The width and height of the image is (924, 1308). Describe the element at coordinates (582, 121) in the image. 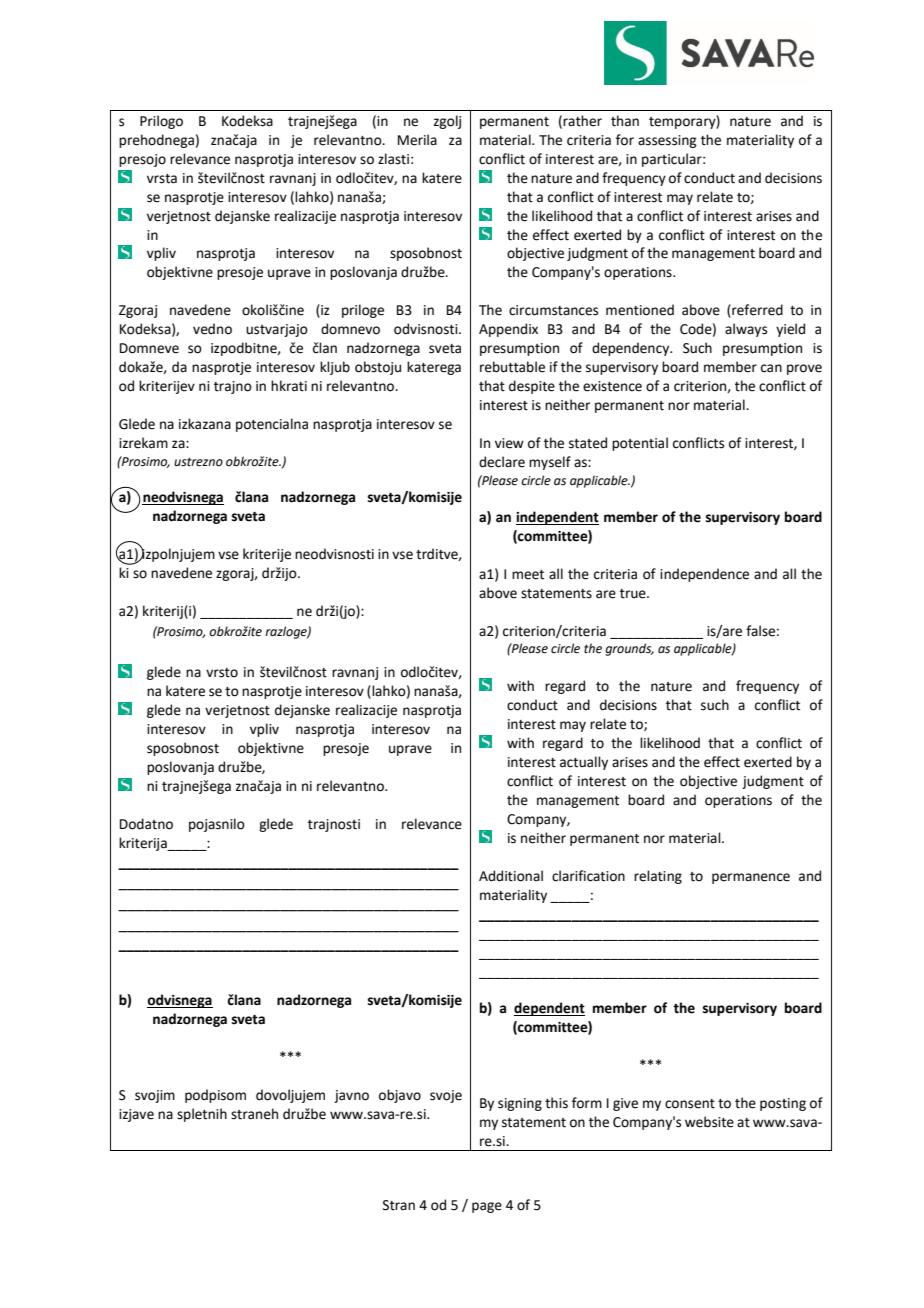

I see `rather` at that location.
